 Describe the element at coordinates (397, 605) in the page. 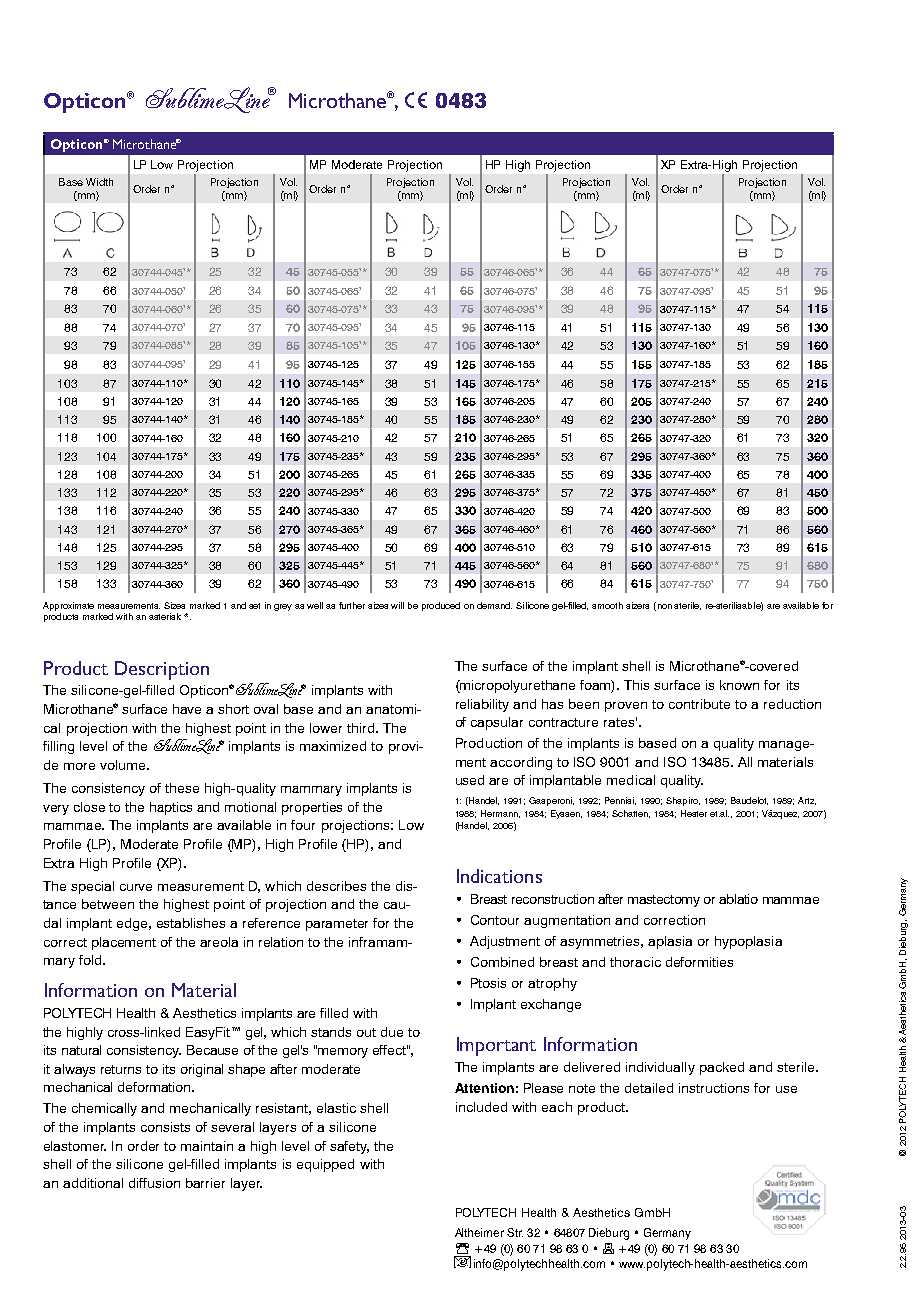

I see `will` at that location.
